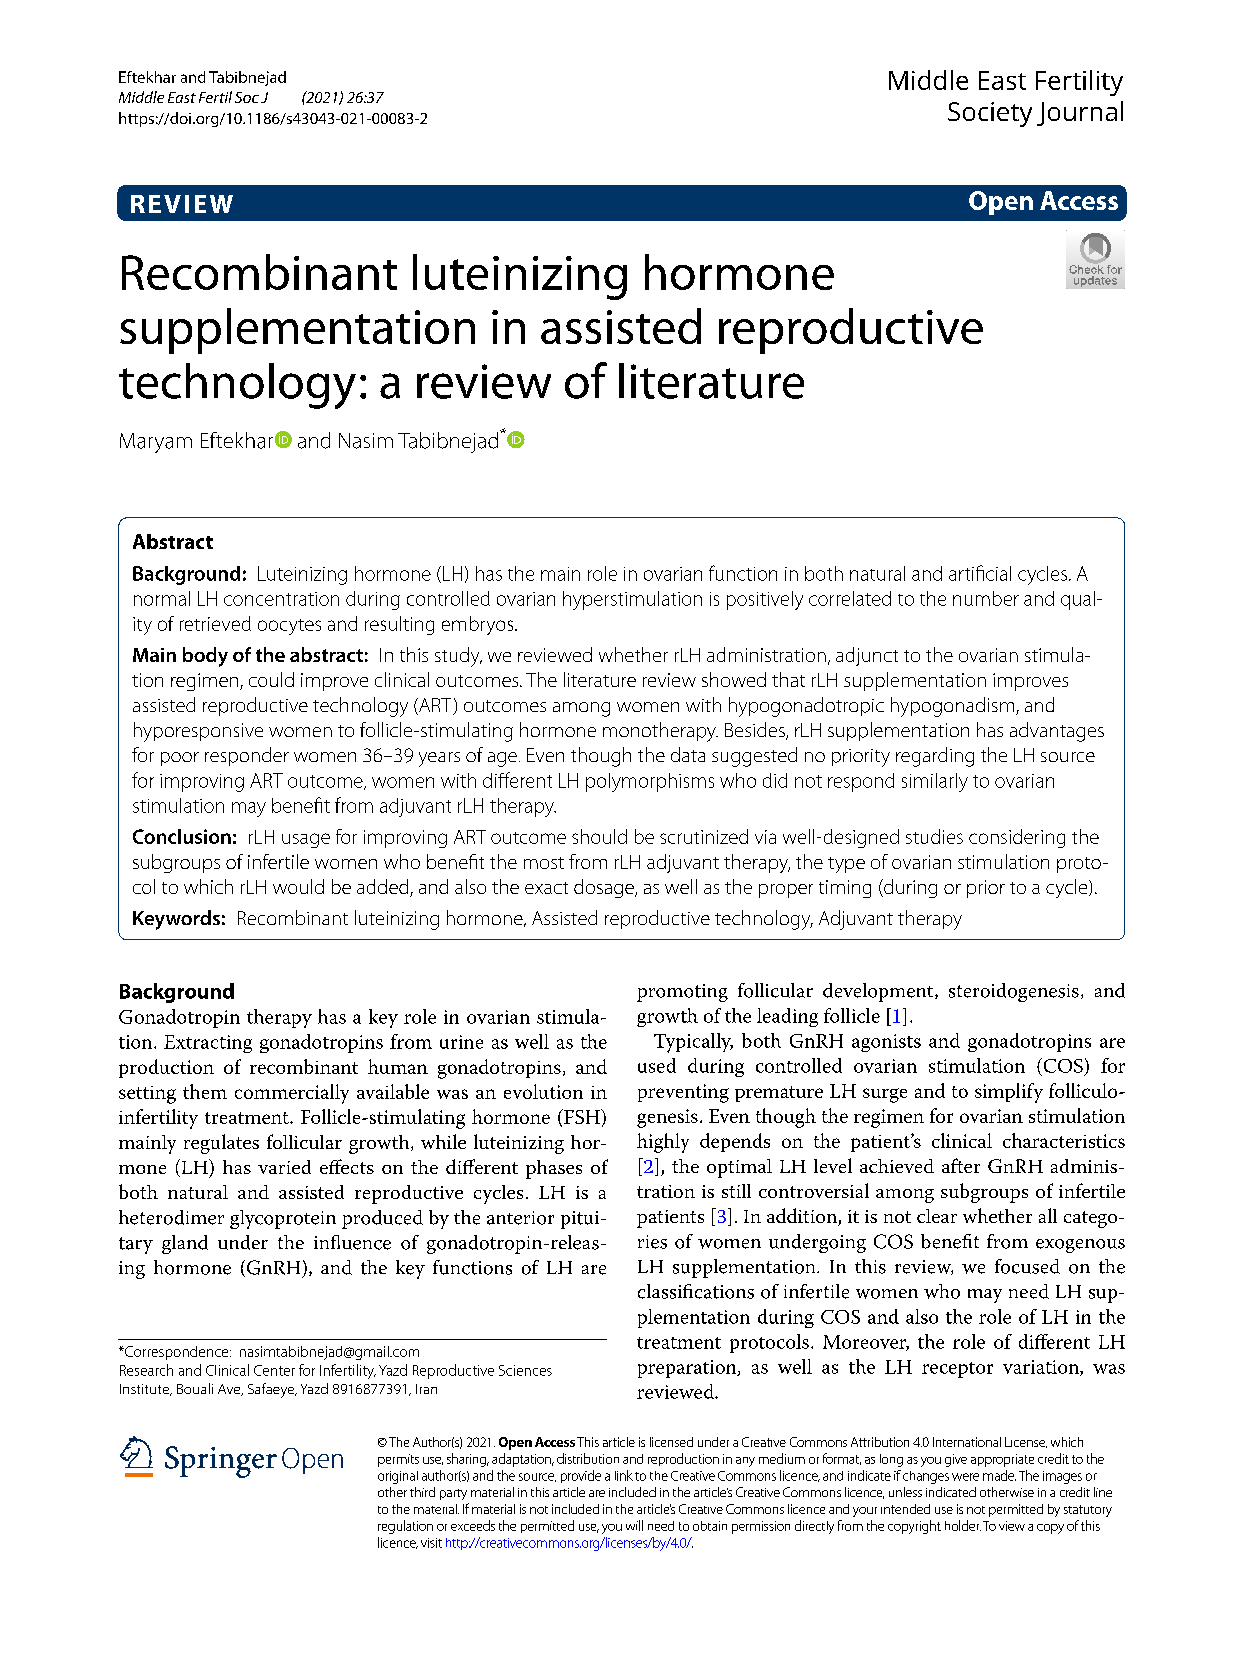 The width and height of the screenshot is (1244, 1653). Describe the element at coordinates (1009, 1093) in the screenshot. I see `simplify` at that location.
